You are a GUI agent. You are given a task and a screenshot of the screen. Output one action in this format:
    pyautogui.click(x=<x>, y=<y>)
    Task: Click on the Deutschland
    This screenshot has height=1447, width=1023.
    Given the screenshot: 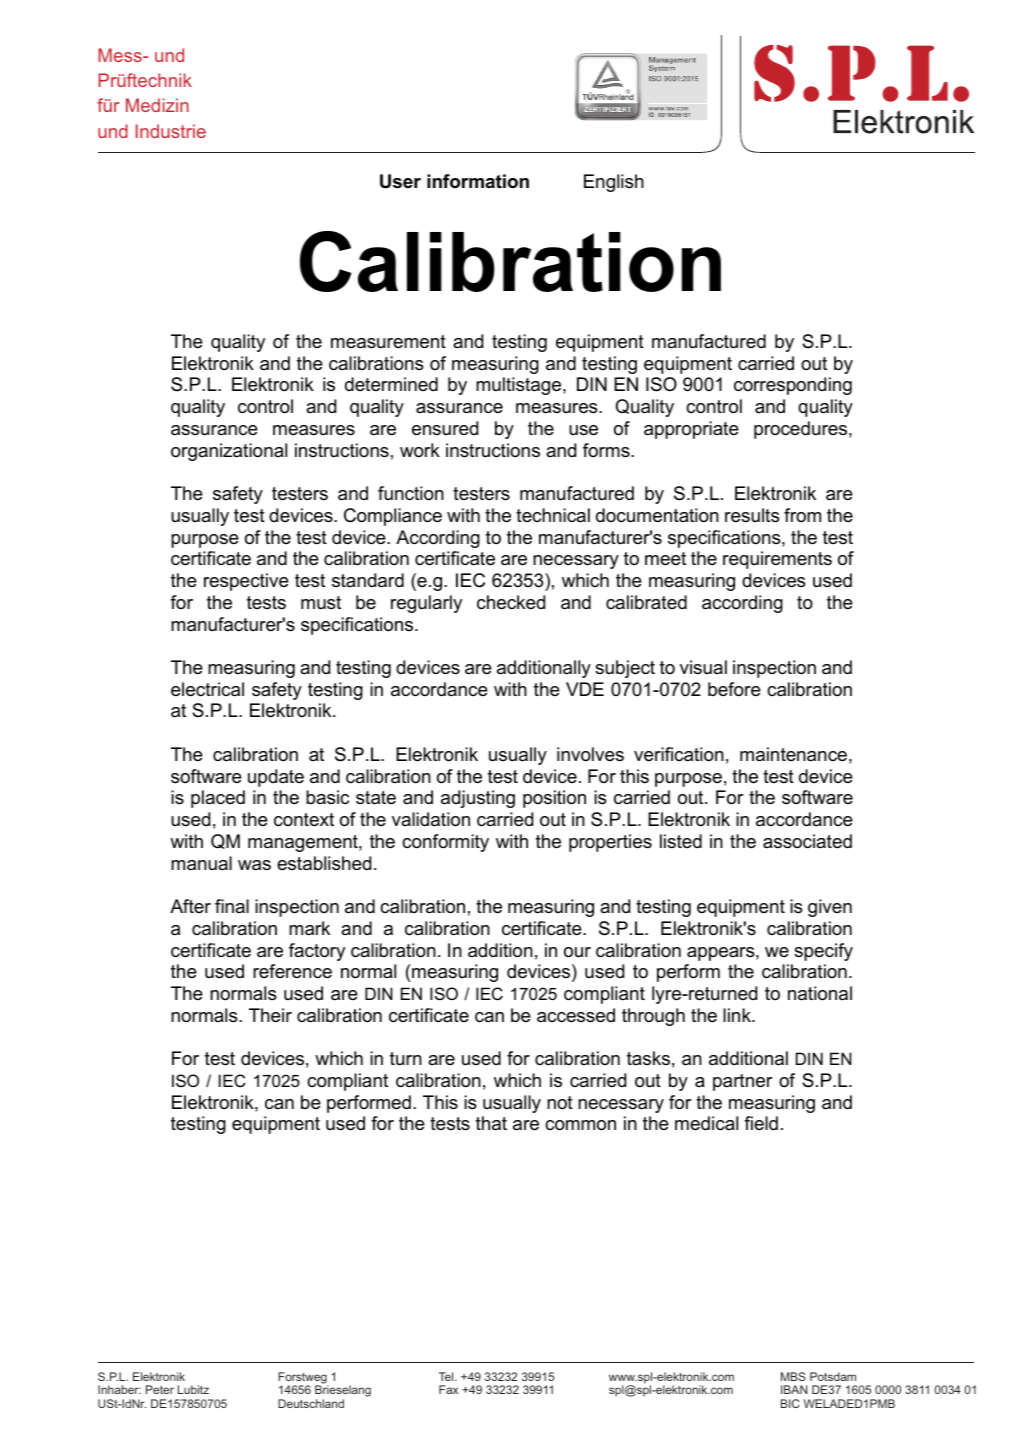 What is the action you would take?
    pyautogui.click(x=311, y=1403)
